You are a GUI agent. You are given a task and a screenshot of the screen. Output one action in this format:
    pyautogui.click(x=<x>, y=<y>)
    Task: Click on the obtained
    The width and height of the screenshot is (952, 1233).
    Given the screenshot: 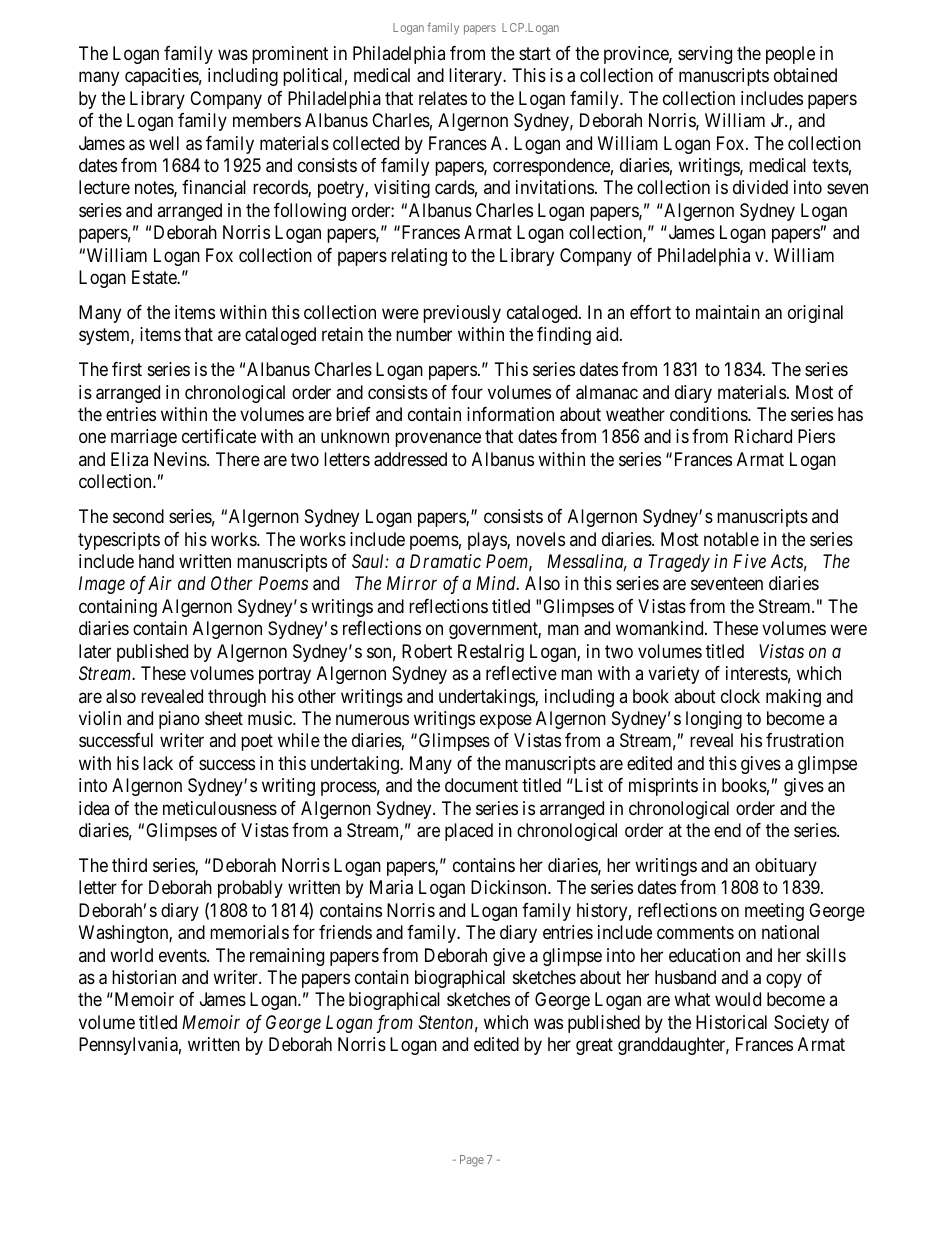 What is the action you would take?
    pyautogui.click(x=805, y=75)
